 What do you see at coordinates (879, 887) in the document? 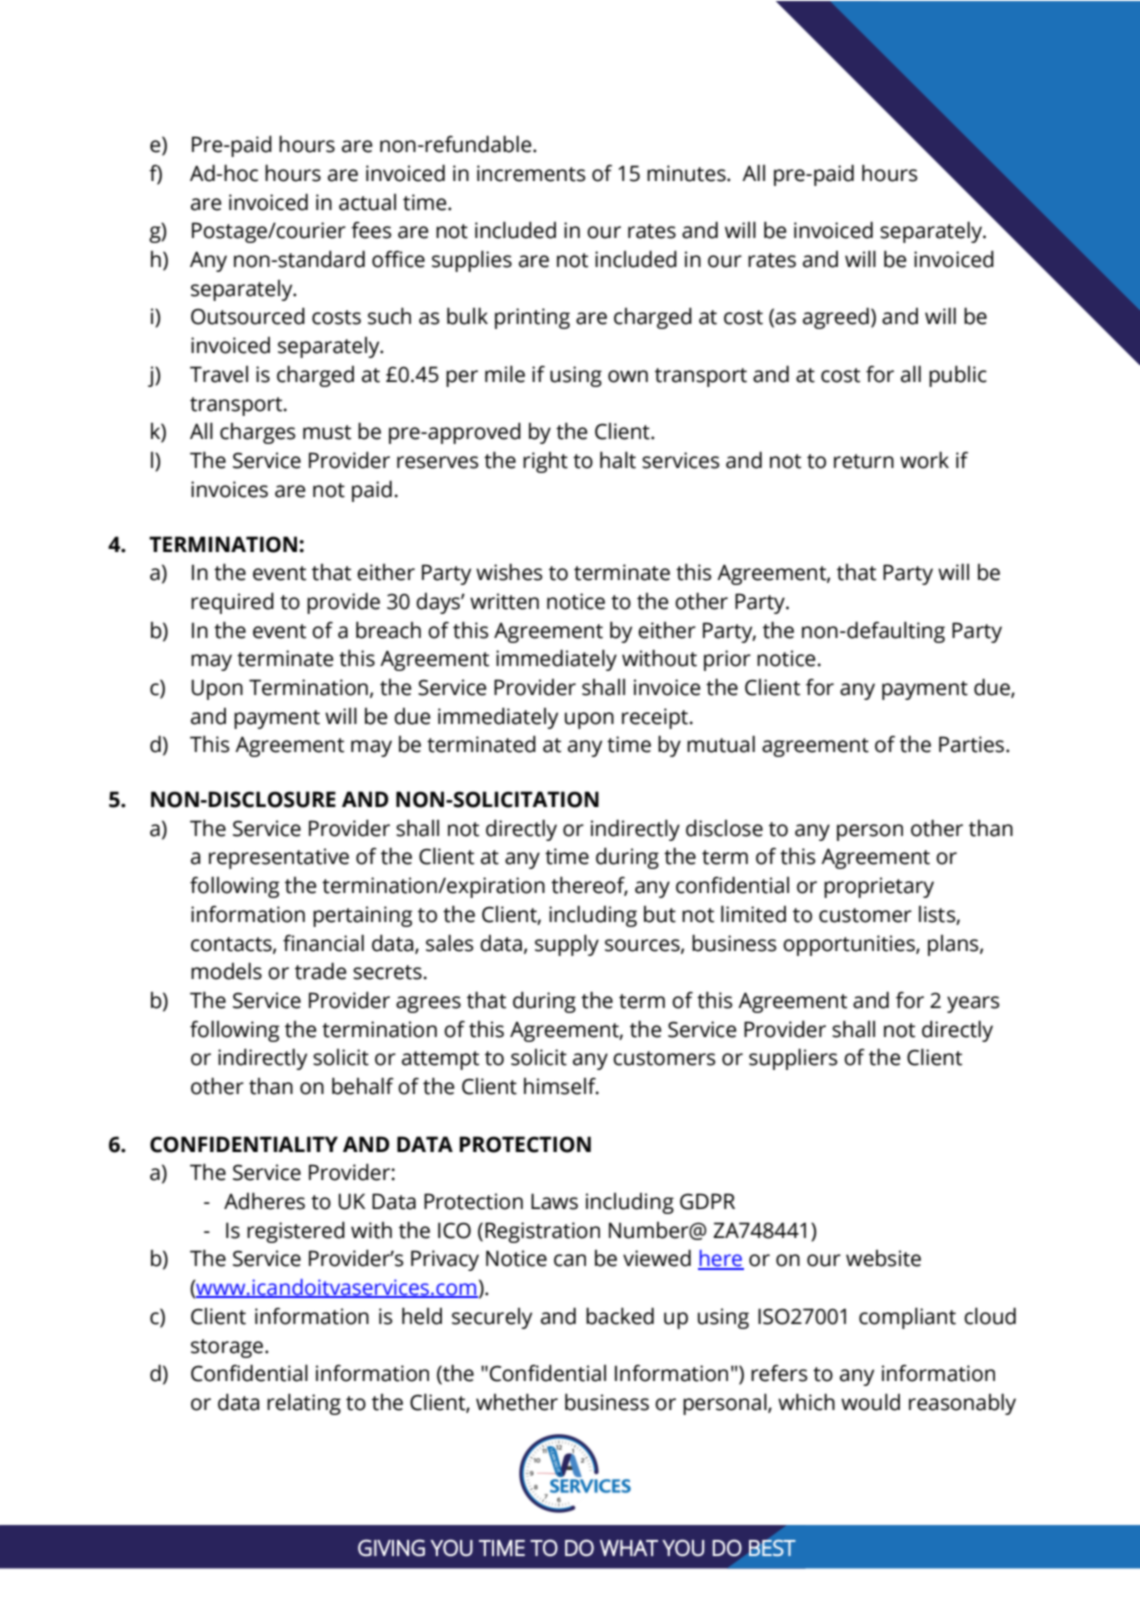
I see `proprietary` at bounding box center [879, 887].
